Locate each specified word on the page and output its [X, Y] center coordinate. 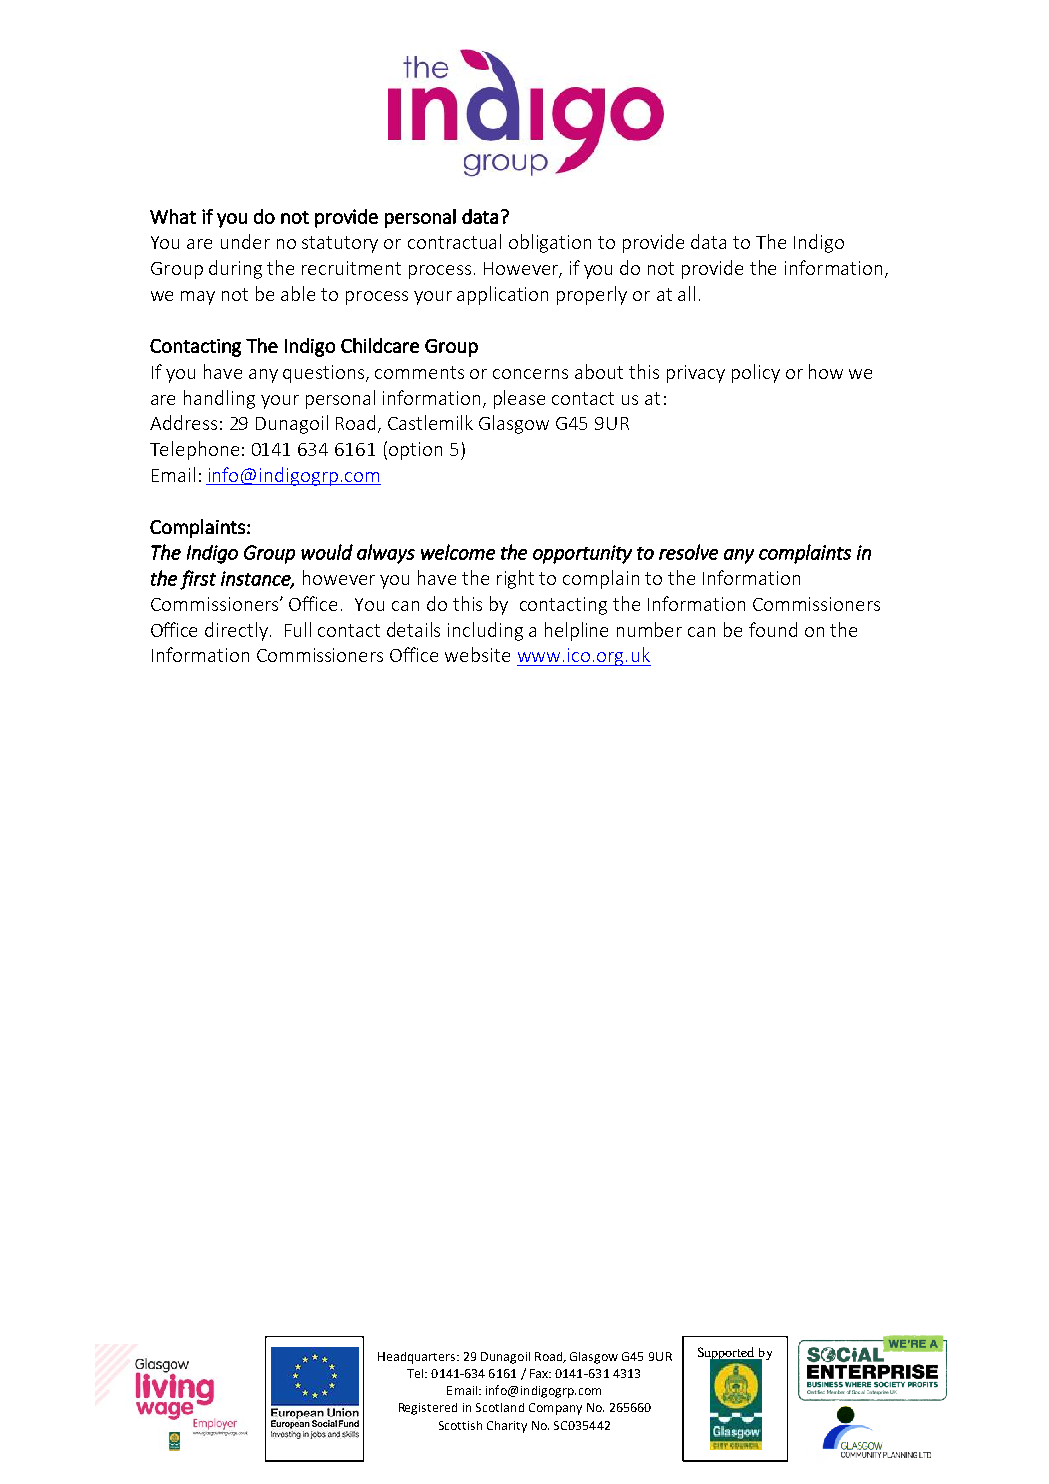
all [686, 293]
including [485, 631]
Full [298, 629]
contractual [454, 241]
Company [555, 1409]
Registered [428, 1409]
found [773, 629]
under [245, 241]
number [649, 629]
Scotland [500, 1407]
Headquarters [418, 1358]
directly [238, 631]
